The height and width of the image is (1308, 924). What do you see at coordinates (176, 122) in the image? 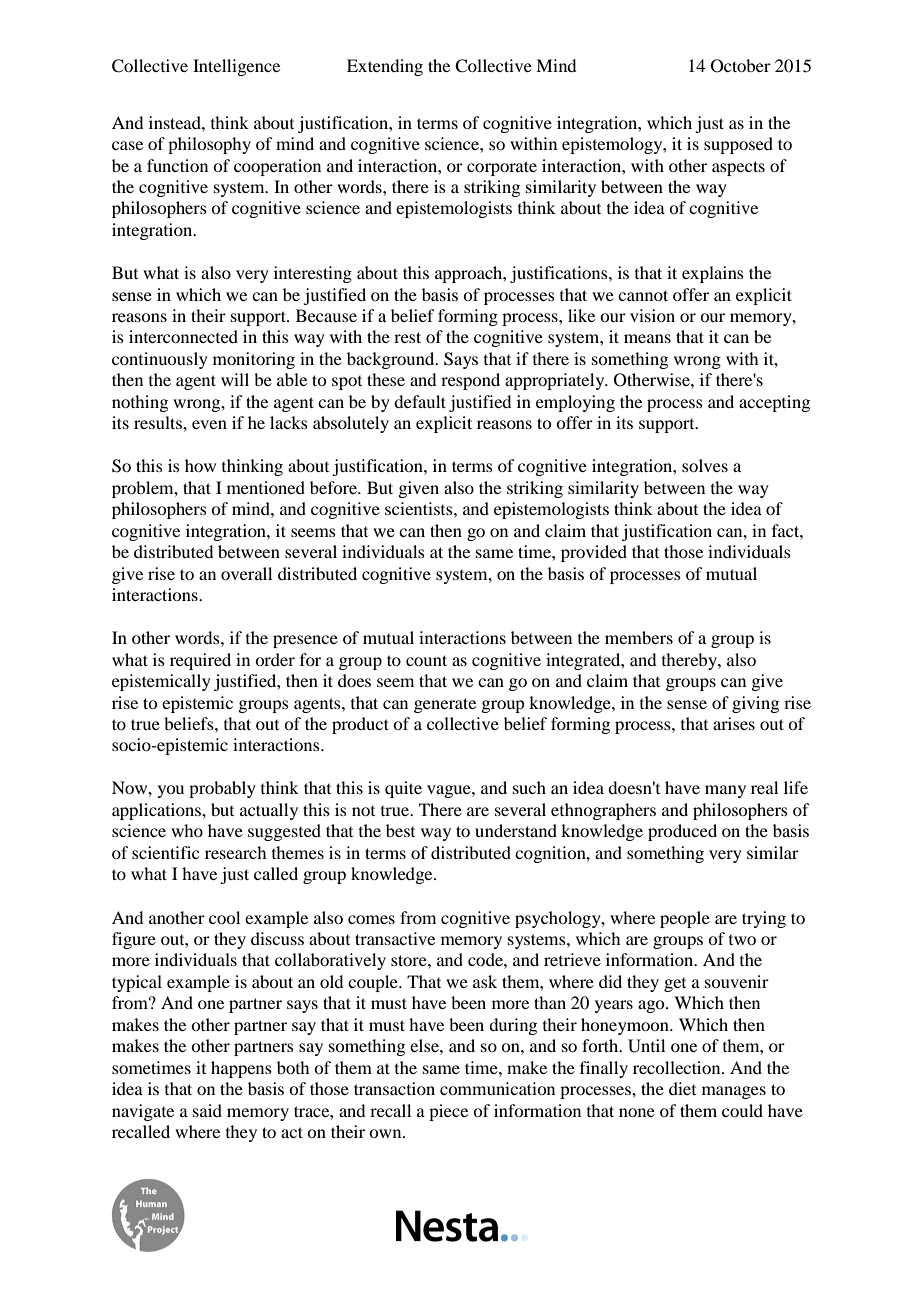
I see `instead` at bounding box center [176, 122].
